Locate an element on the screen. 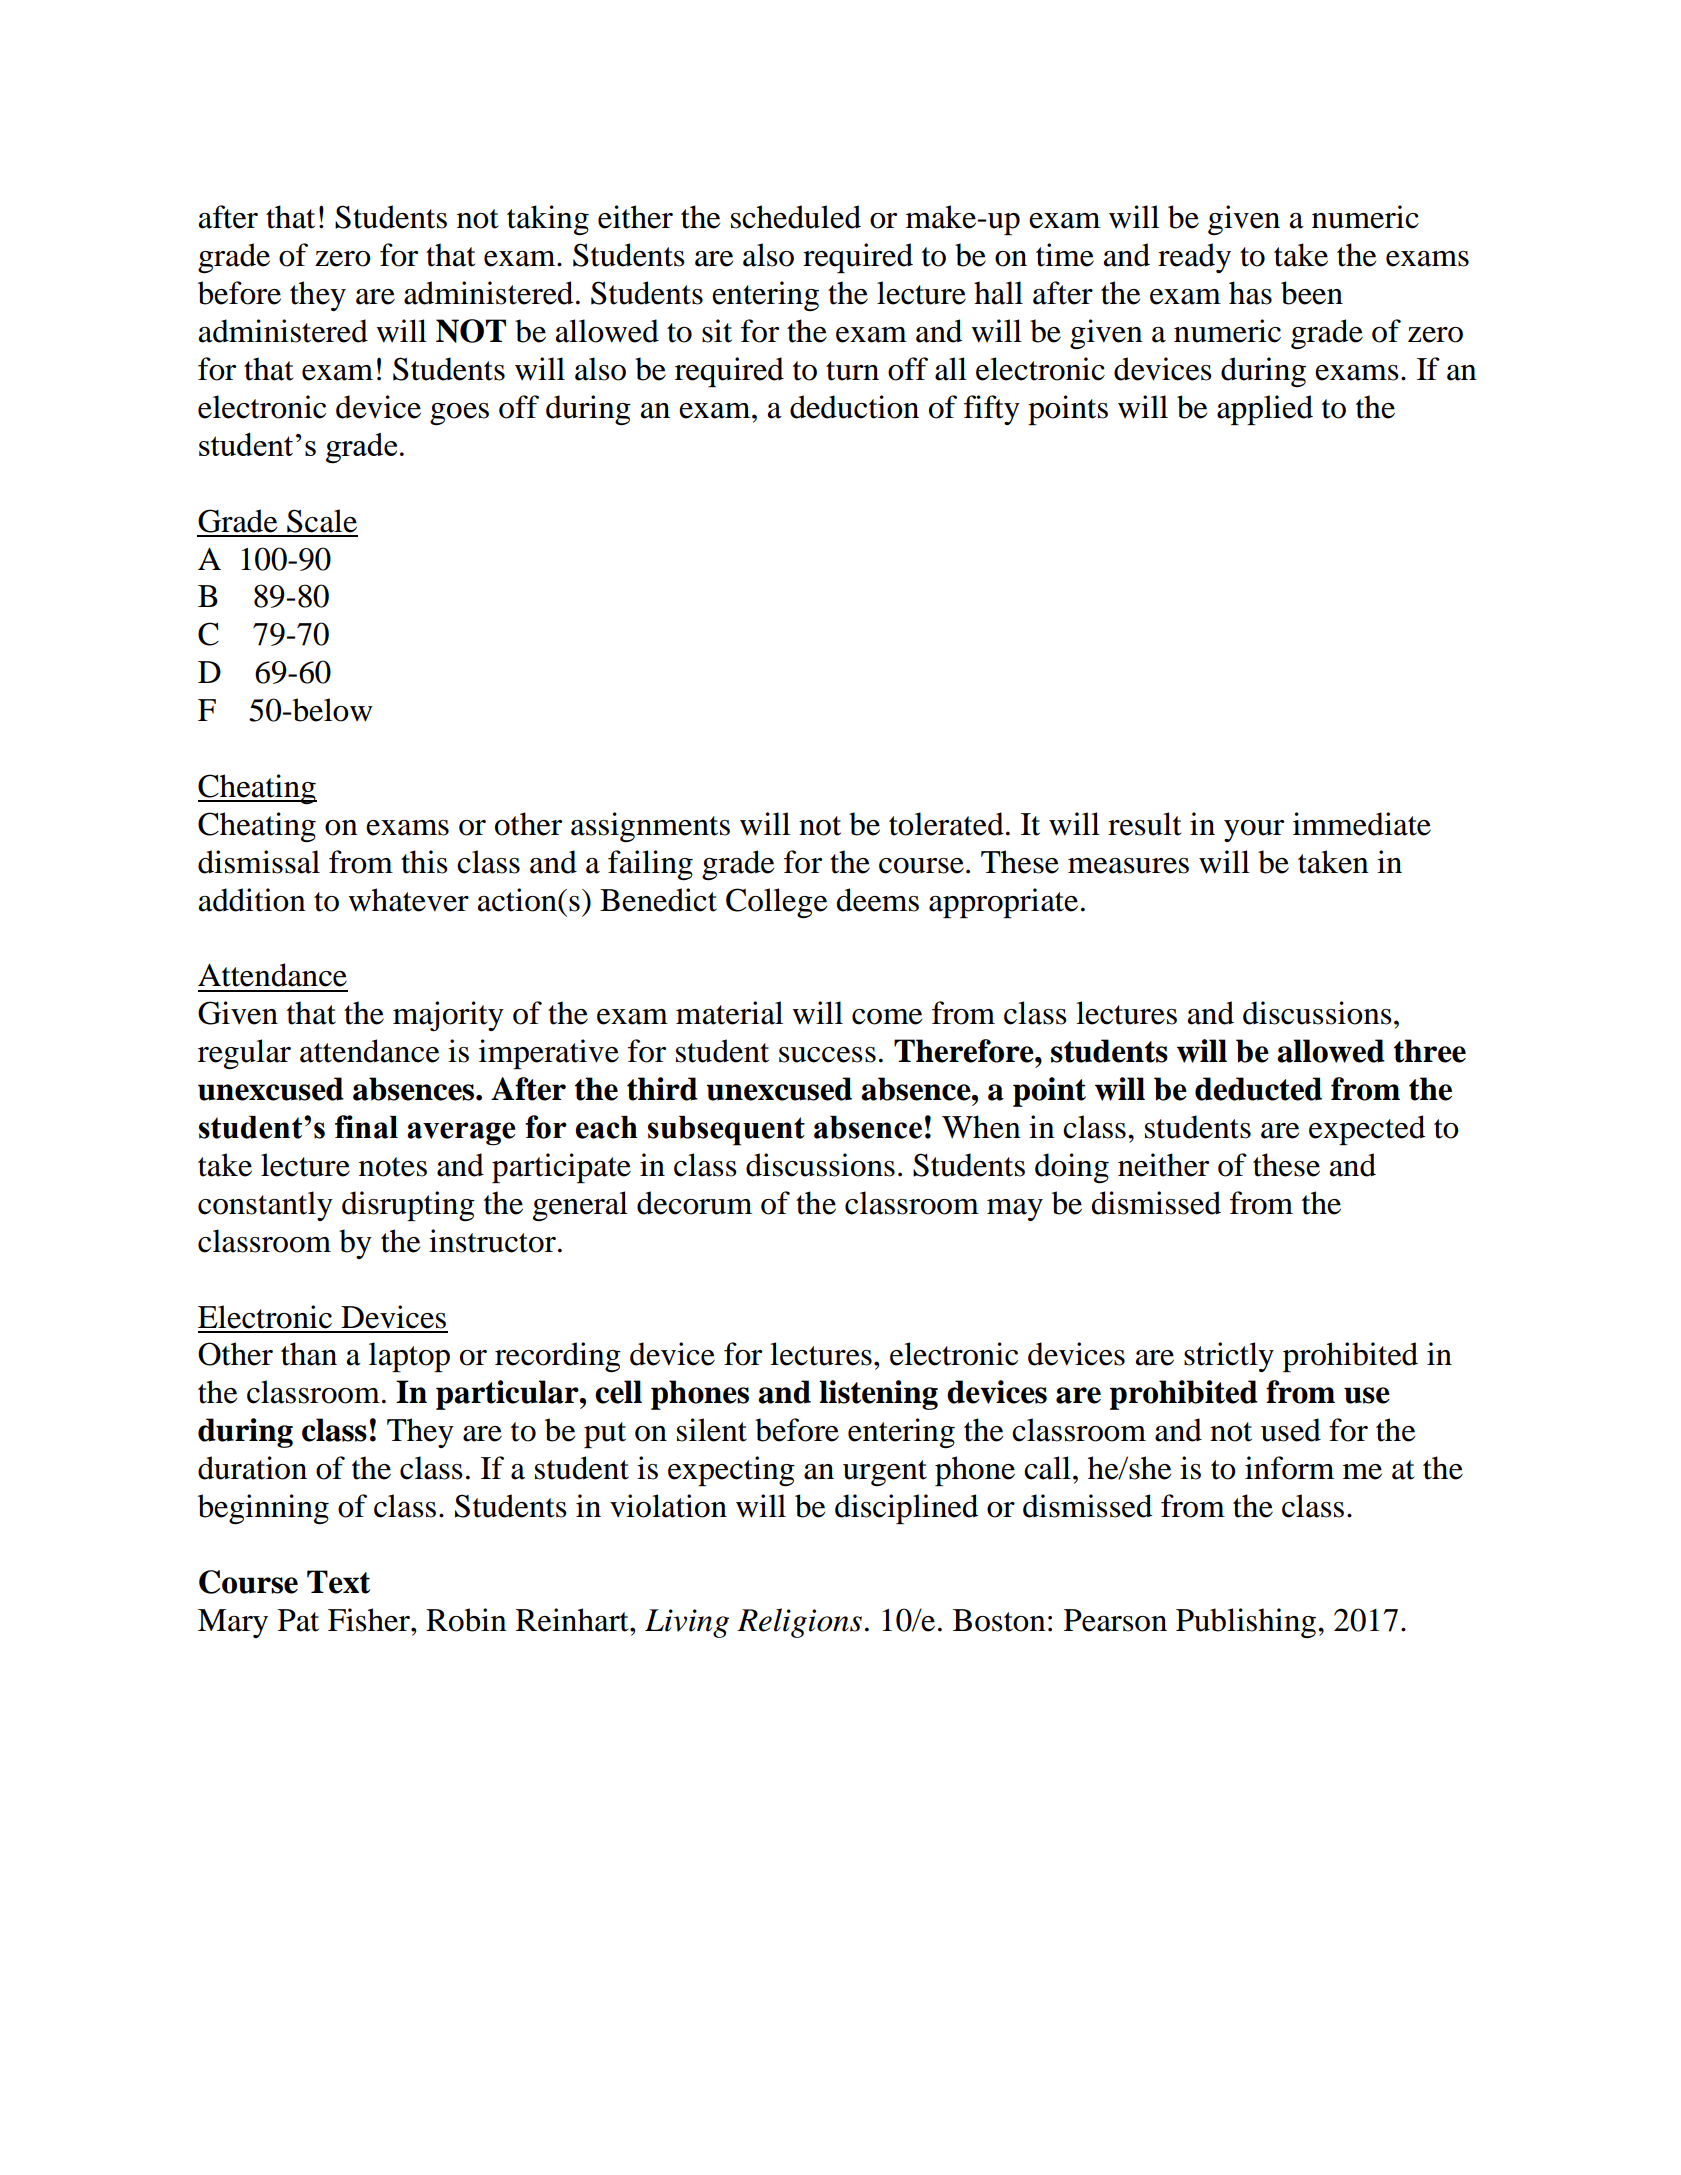 Image resolution: width=1681 pixels, height=2175 pixels. your is located at coordinates (1254, 831).
